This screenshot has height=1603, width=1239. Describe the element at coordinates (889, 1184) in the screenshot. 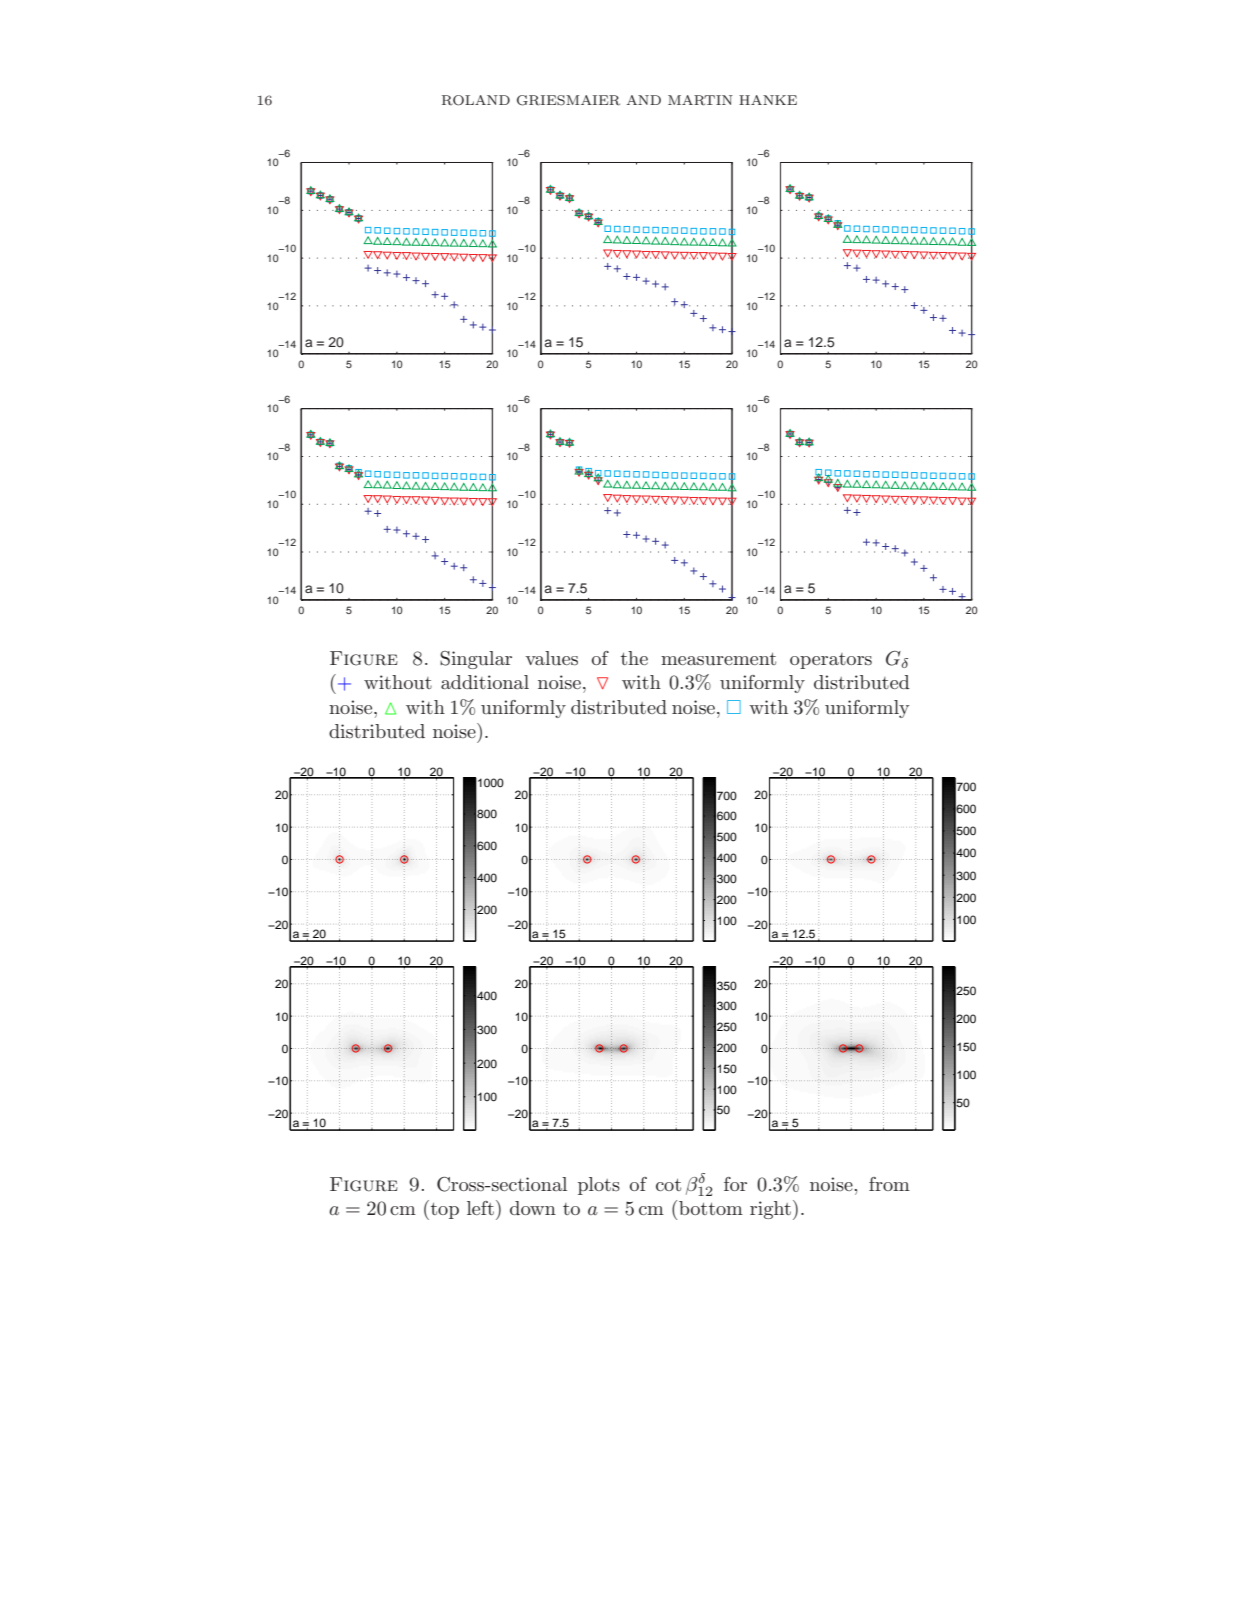

I see `from` at that location.
